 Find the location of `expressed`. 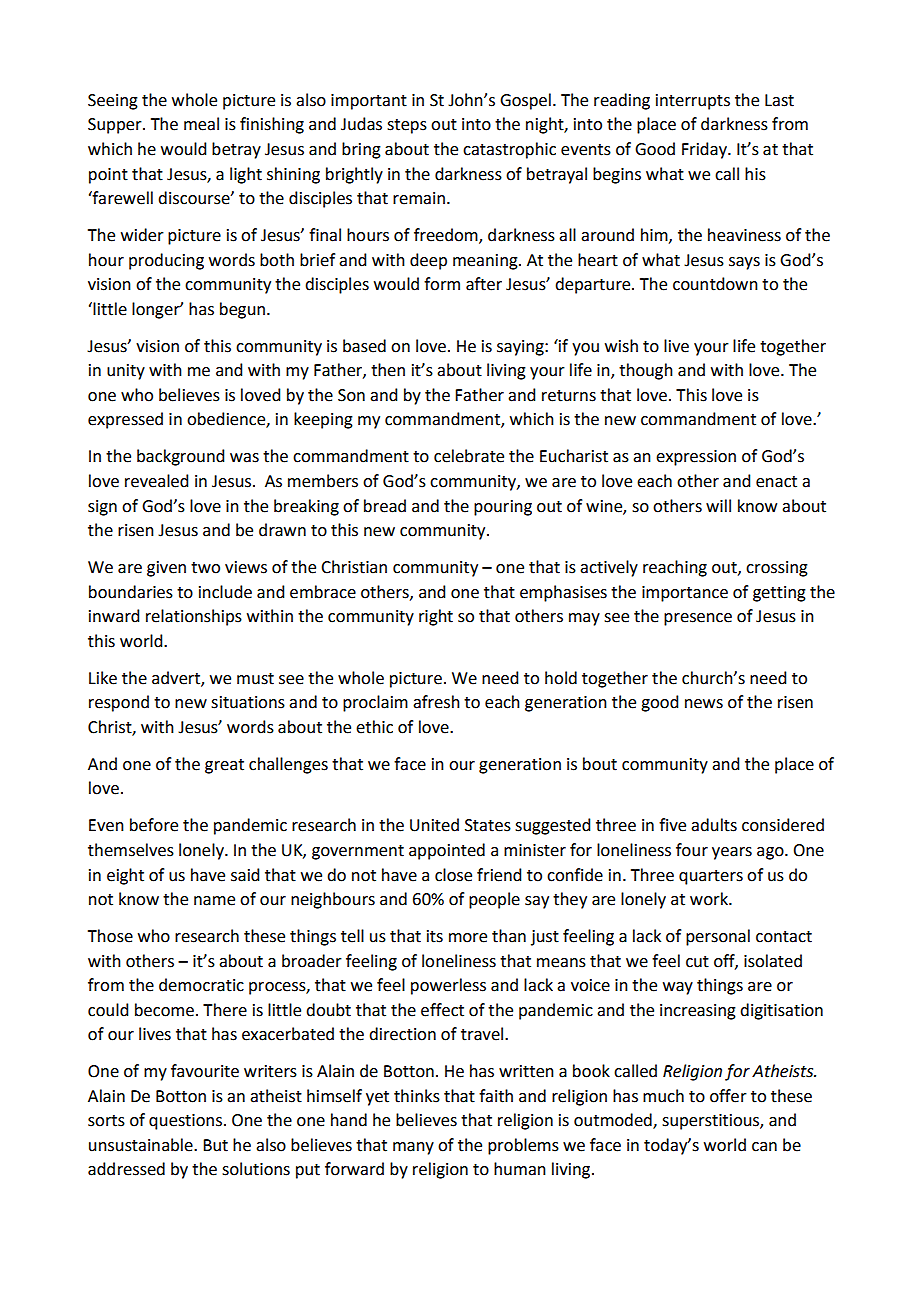

expressed is located at coordinates (125, 420).
